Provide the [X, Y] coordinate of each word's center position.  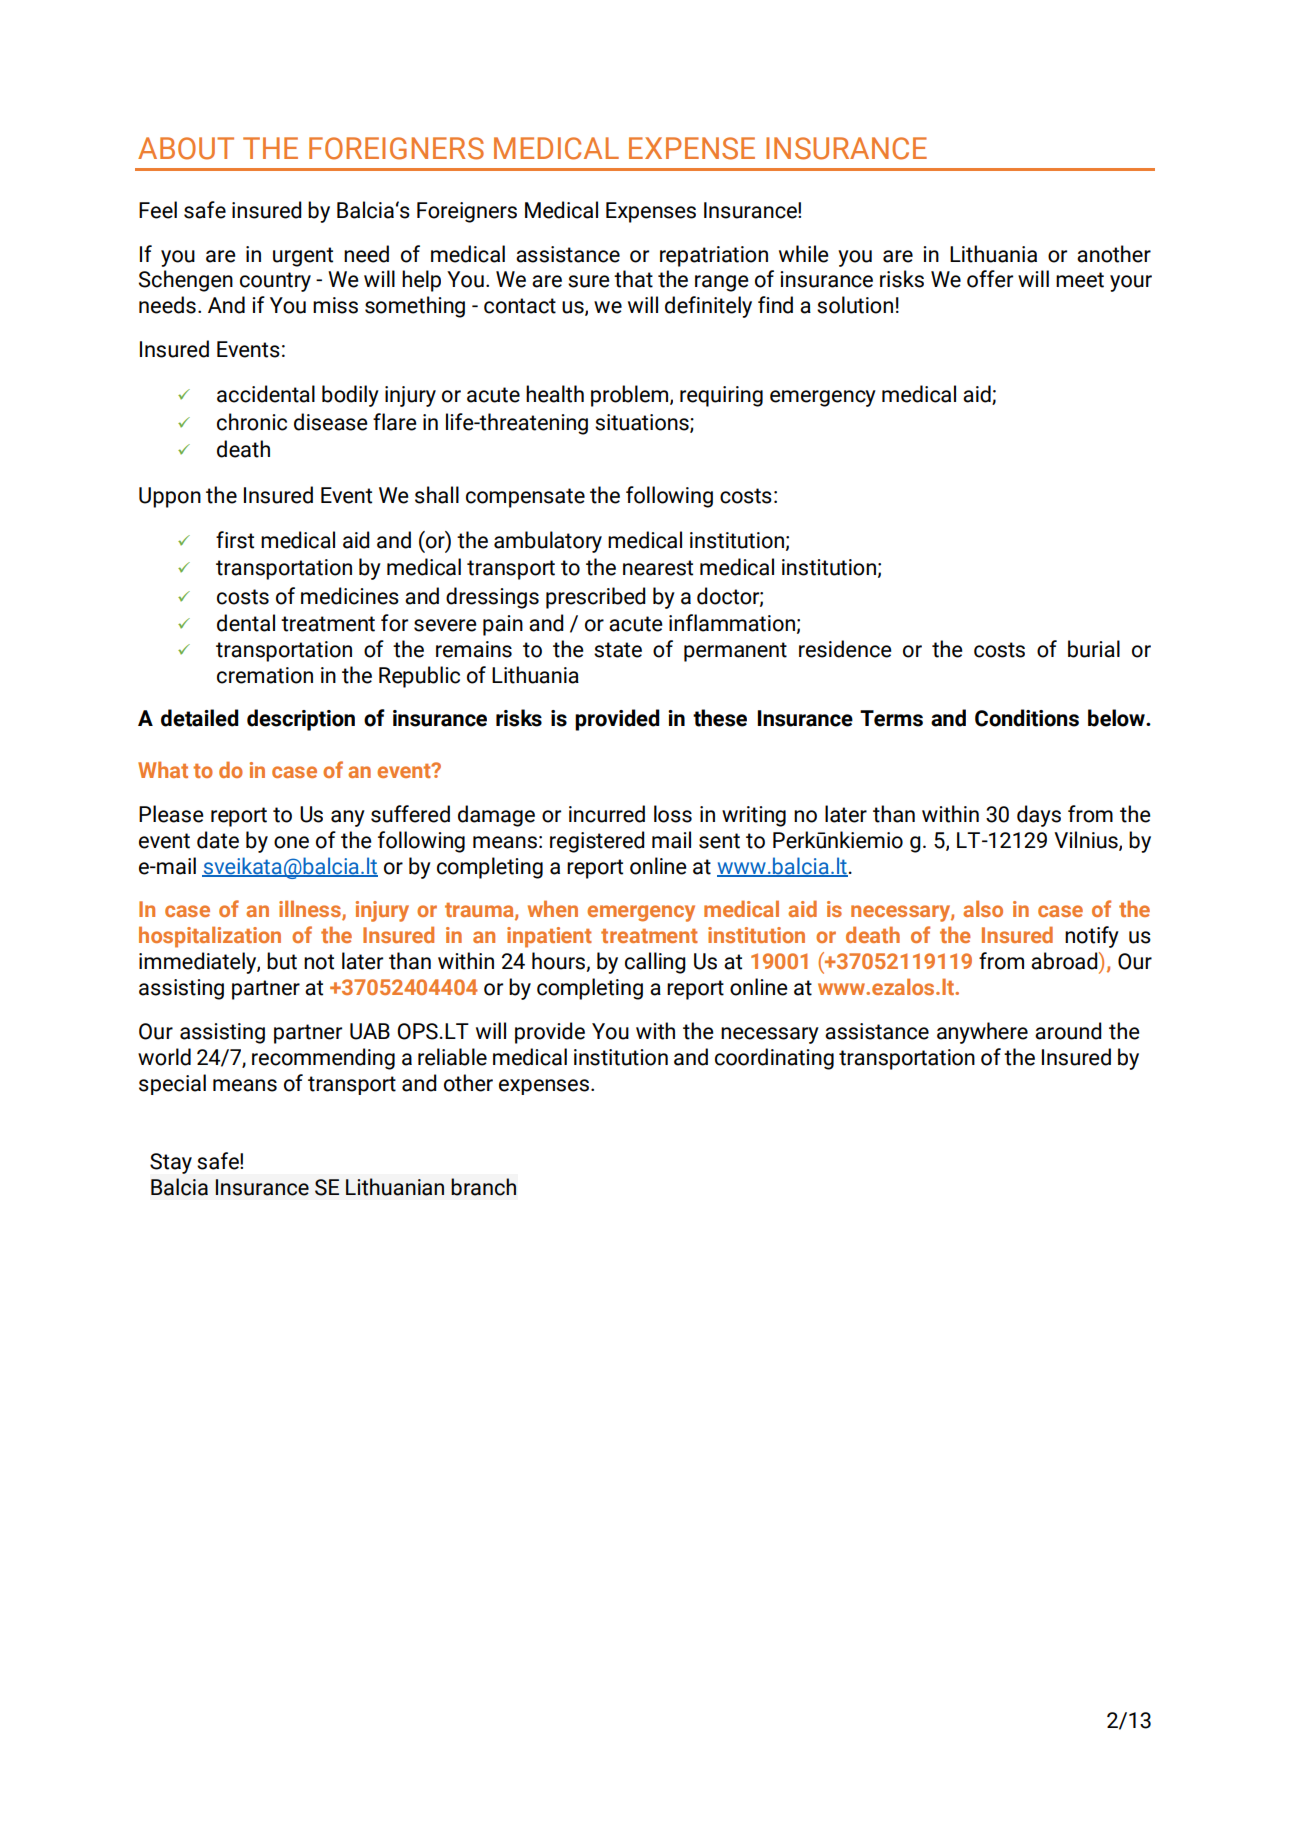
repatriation [714, 256]
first [235, 540]
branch [483, 1187]
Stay [171, 1163]
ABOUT [186, 148]
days [1039, 816]
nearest [658, 568]
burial [1094, 649]
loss [673, 814]
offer [990, 279]
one [291, 842]
